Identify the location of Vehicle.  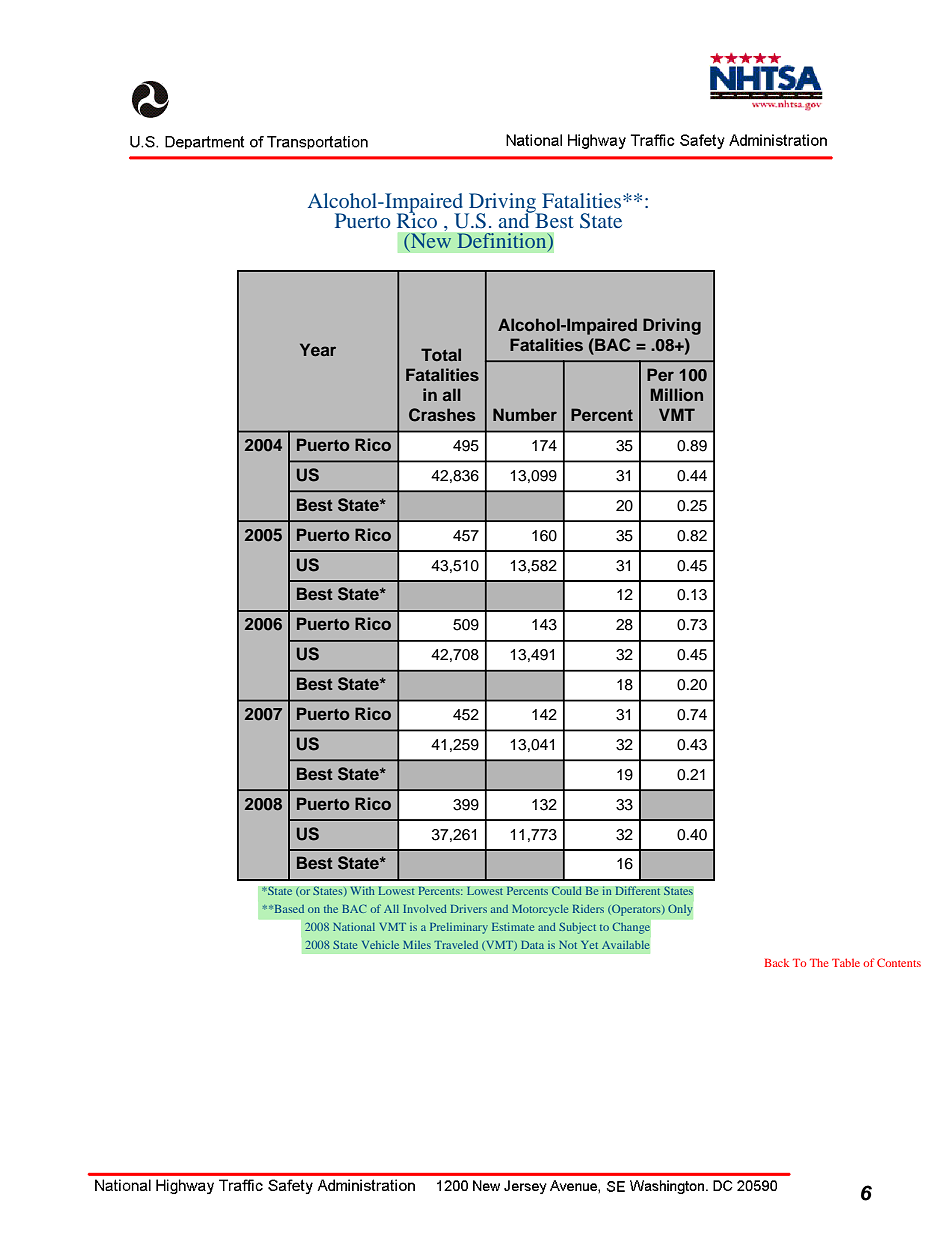
(380, 945).
